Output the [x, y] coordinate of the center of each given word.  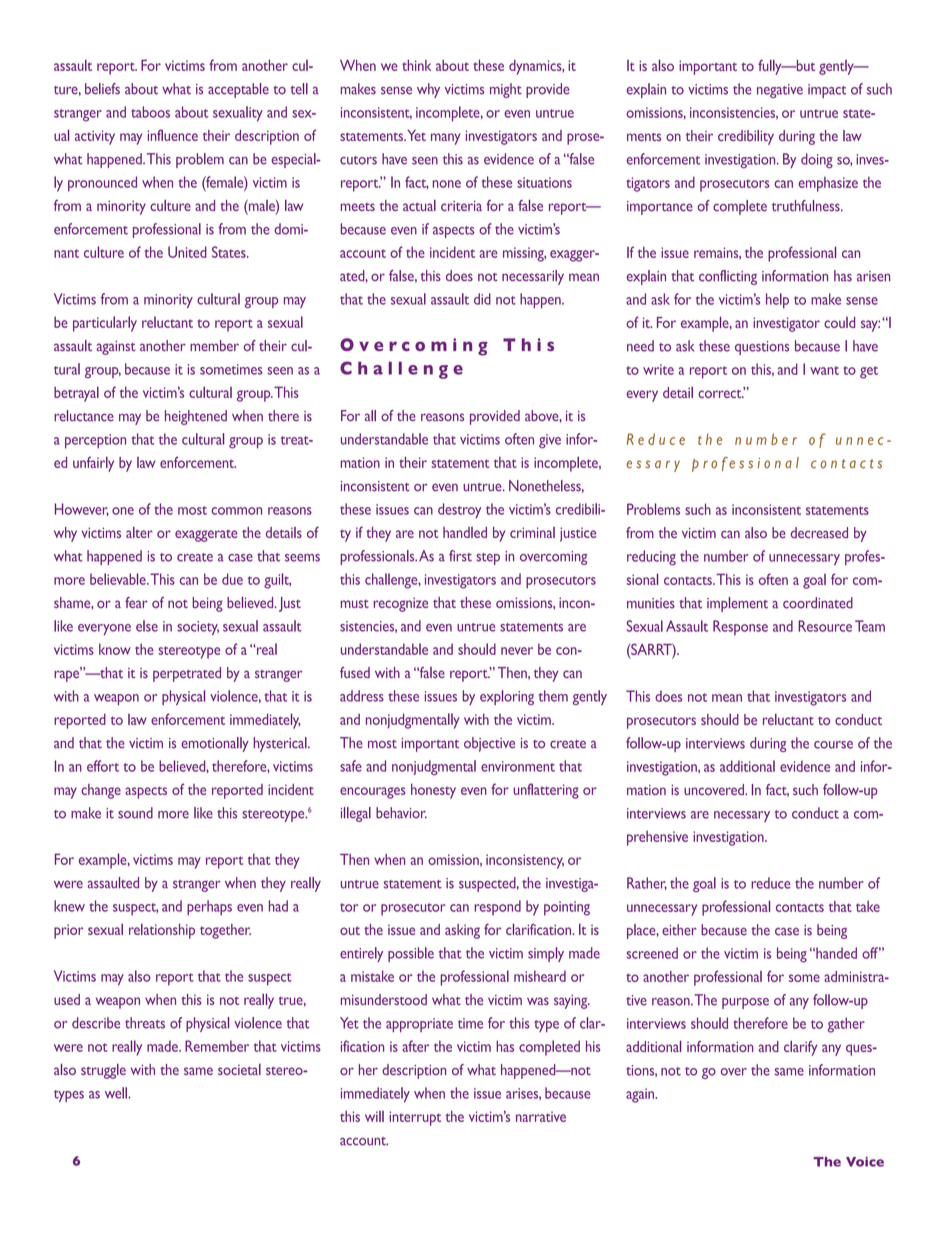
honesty [433, 791]
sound [135, 813]
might [506, 90]
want [824, 370]
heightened [196, 417]
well [117, 1093]
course [833, 745]
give [550, 441]
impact [827, 91]
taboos [150, 112]
